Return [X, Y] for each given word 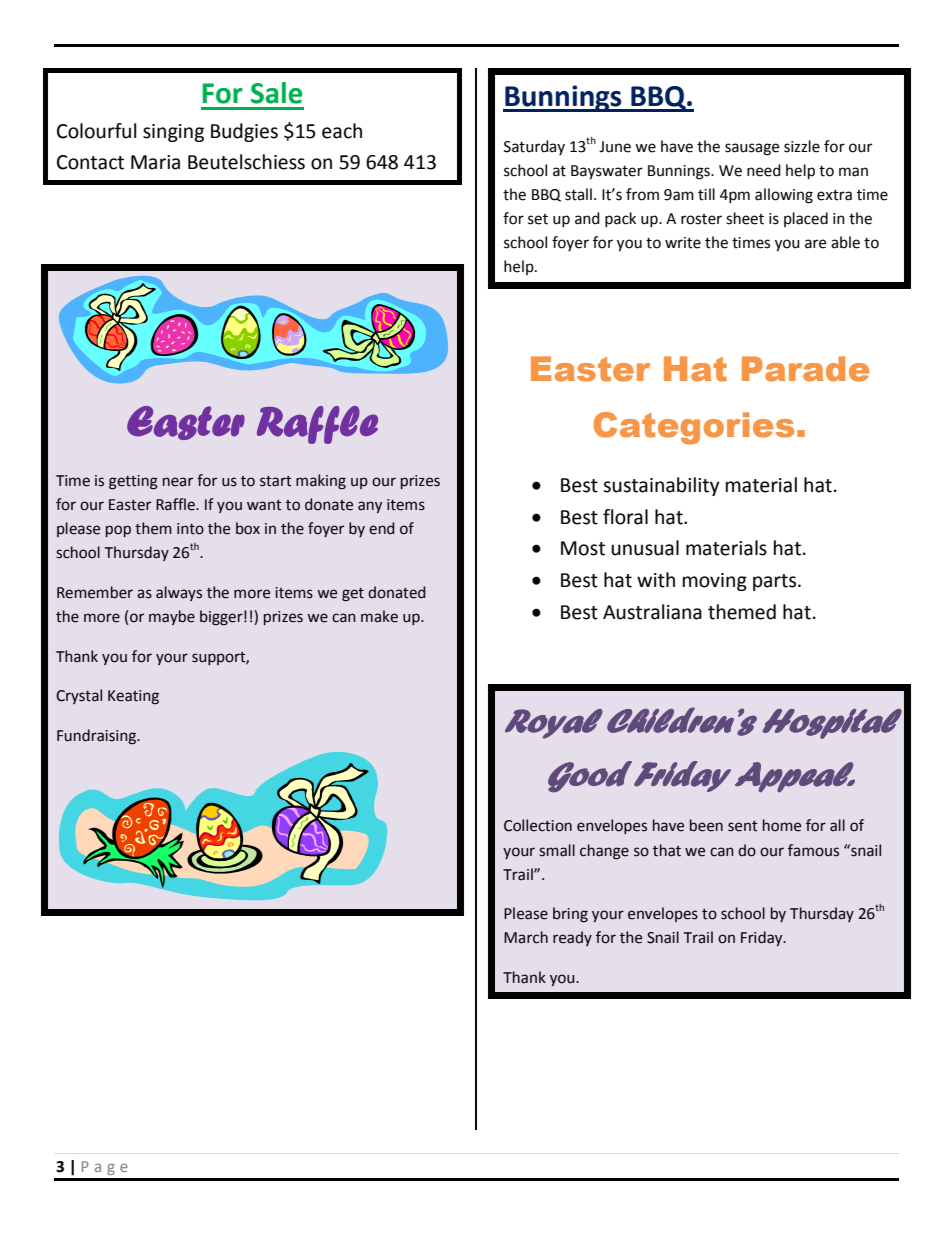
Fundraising [98, 737]
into [190, 529]
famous [813, 850]
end [381, 528]
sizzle [802, 146]
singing [173, 133]
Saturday [534, 147]
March [526, 937]
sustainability [661, 486]
